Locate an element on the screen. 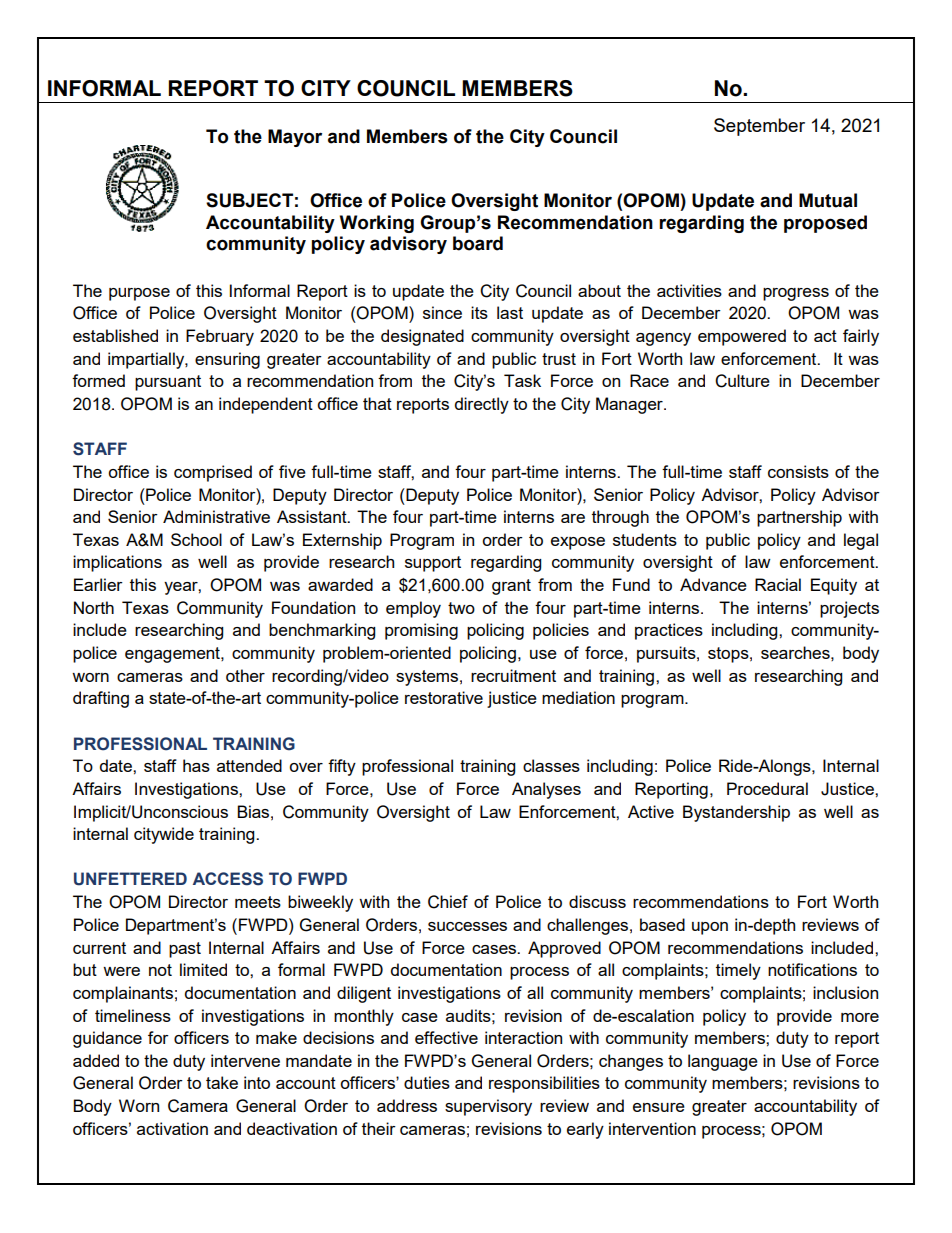 Image resolution: width=952 pixels, height=1233 pixels. directly is located at coordinates (482, 405).
